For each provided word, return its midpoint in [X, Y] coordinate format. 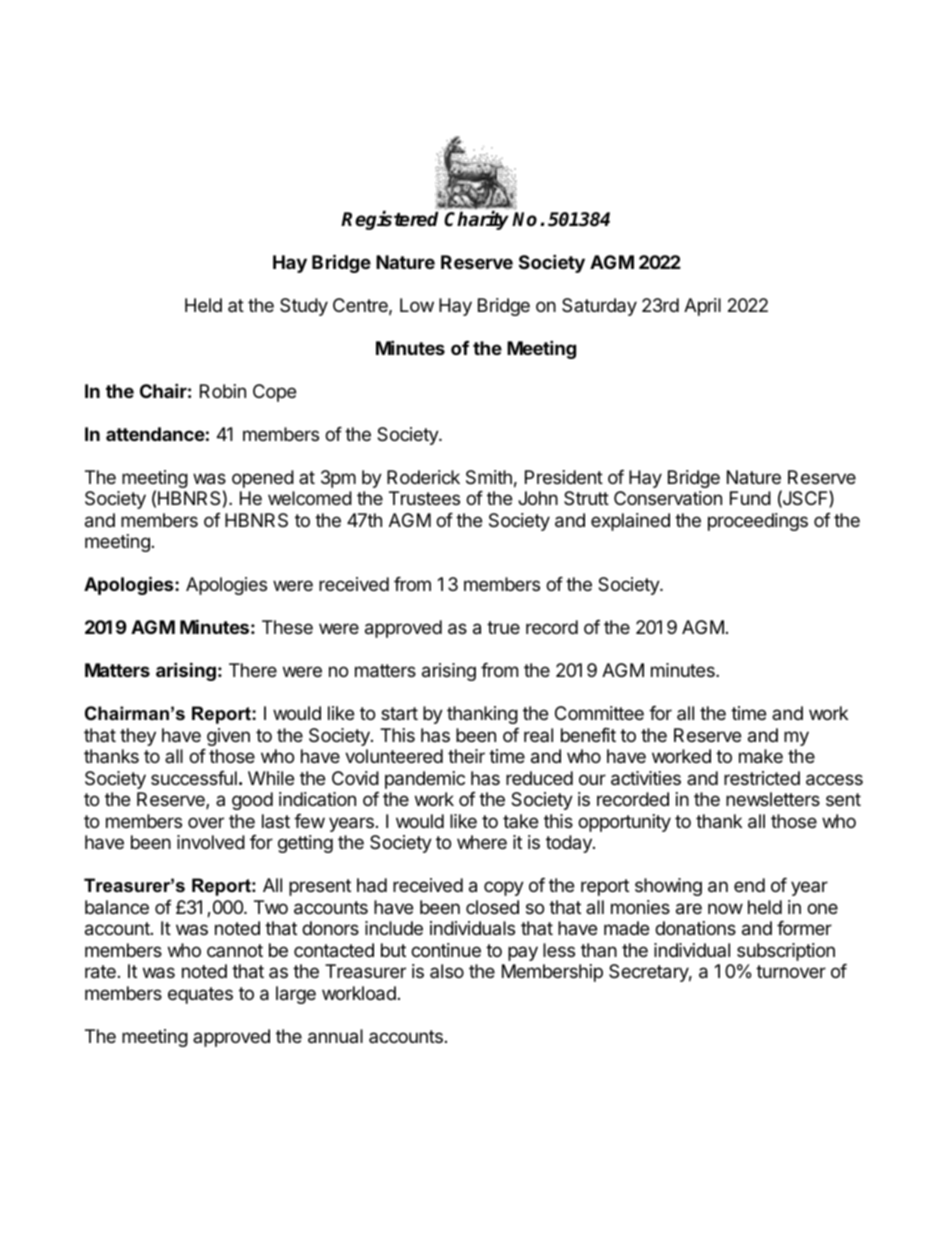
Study [304, 307]
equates [200, 995]
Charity [476, 220]
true [503, 627]
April [702, 307]
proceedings [758, 522]
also [447, 971]
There [253, 670]
